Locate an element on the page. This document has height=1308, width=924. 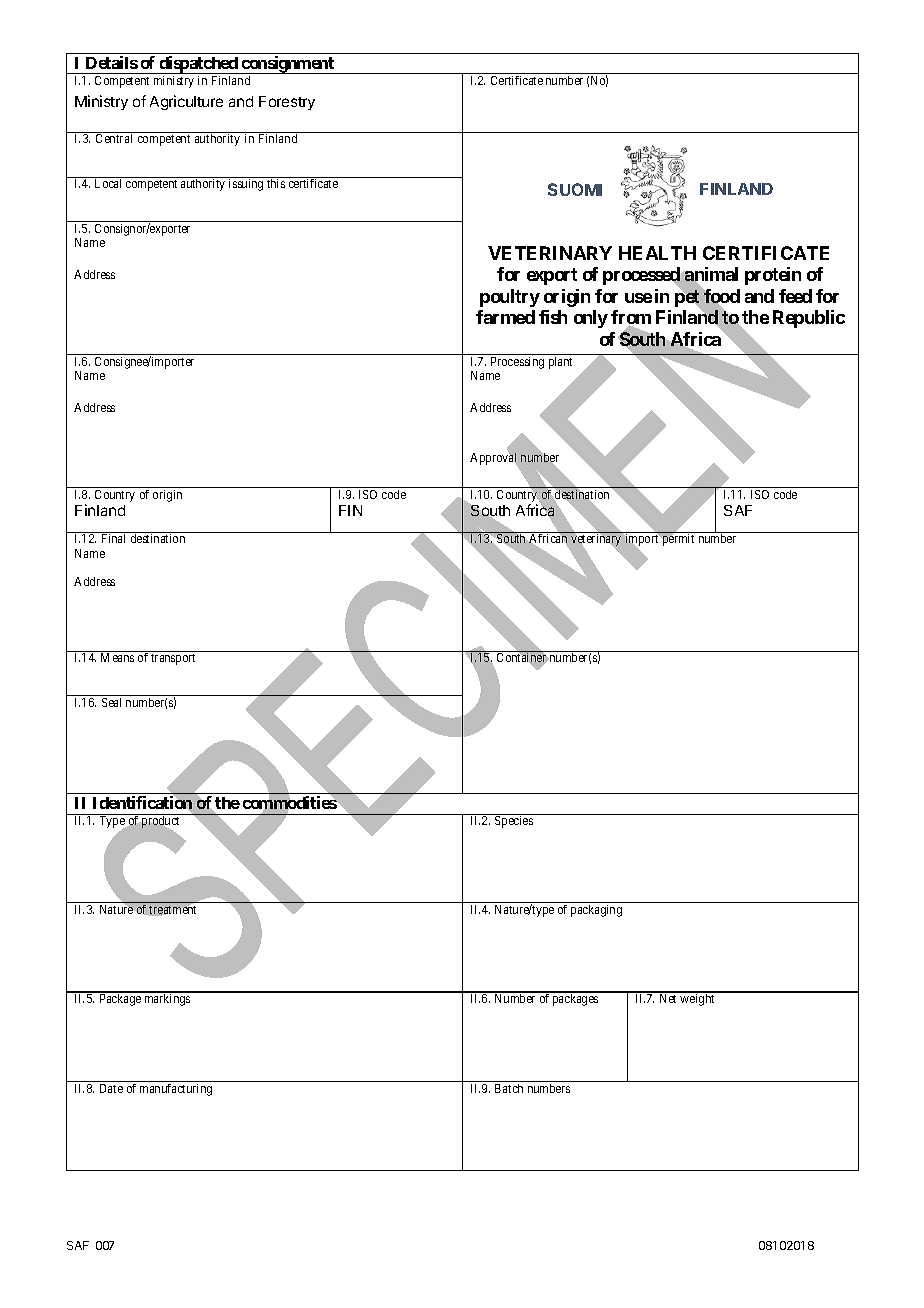
Batch is located at coordinates (509, 1088).
